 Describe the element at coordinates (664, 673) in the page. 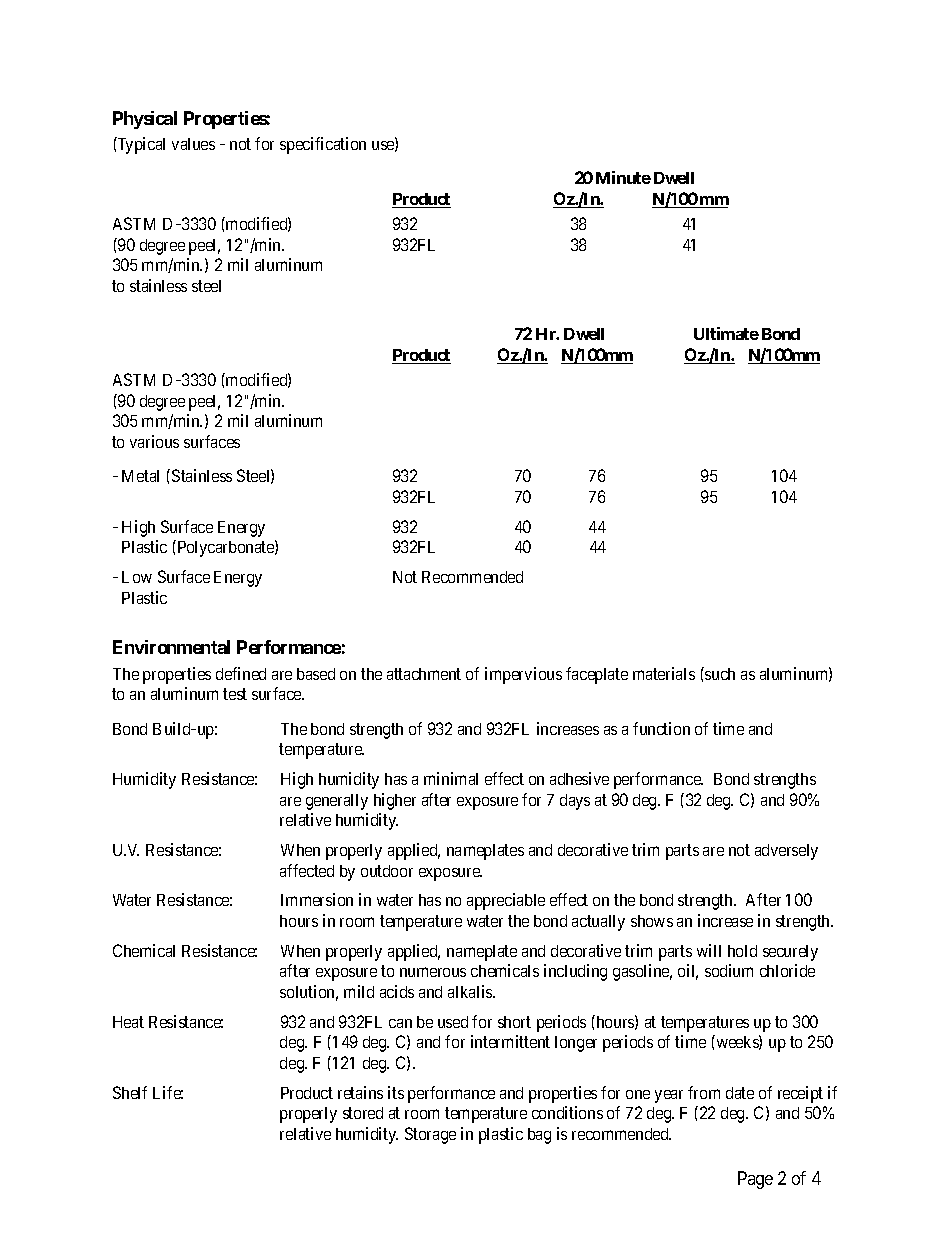

I see `materials` at that location.
